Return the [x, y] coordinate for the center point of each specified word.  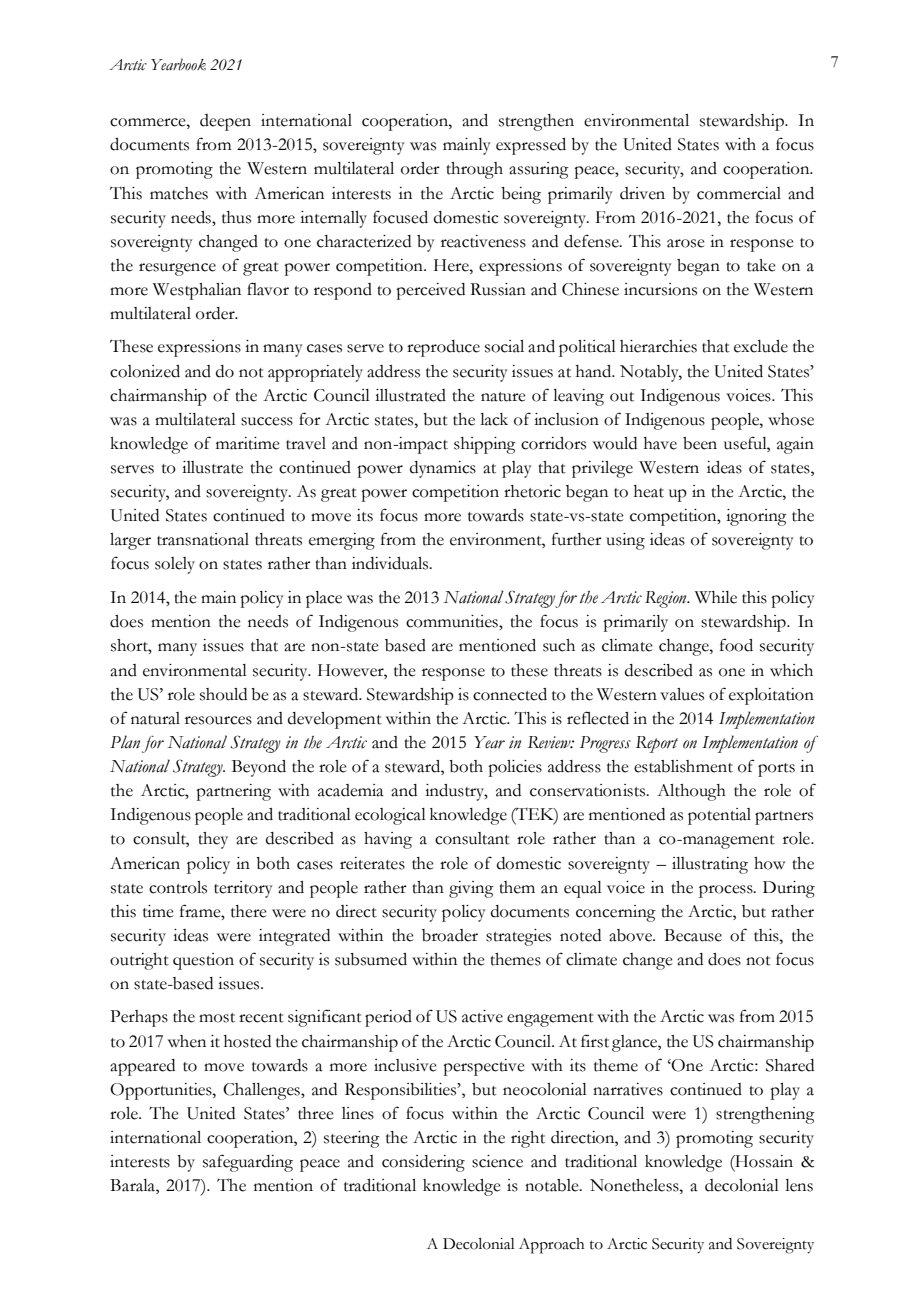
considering [423, 1163]
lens [799, 1185]
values [682, 694]
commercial [739, 193]
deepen [225, 122]
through [474, 170]
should [223, 694]
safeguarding [248, 1163]
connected [510, 694]
